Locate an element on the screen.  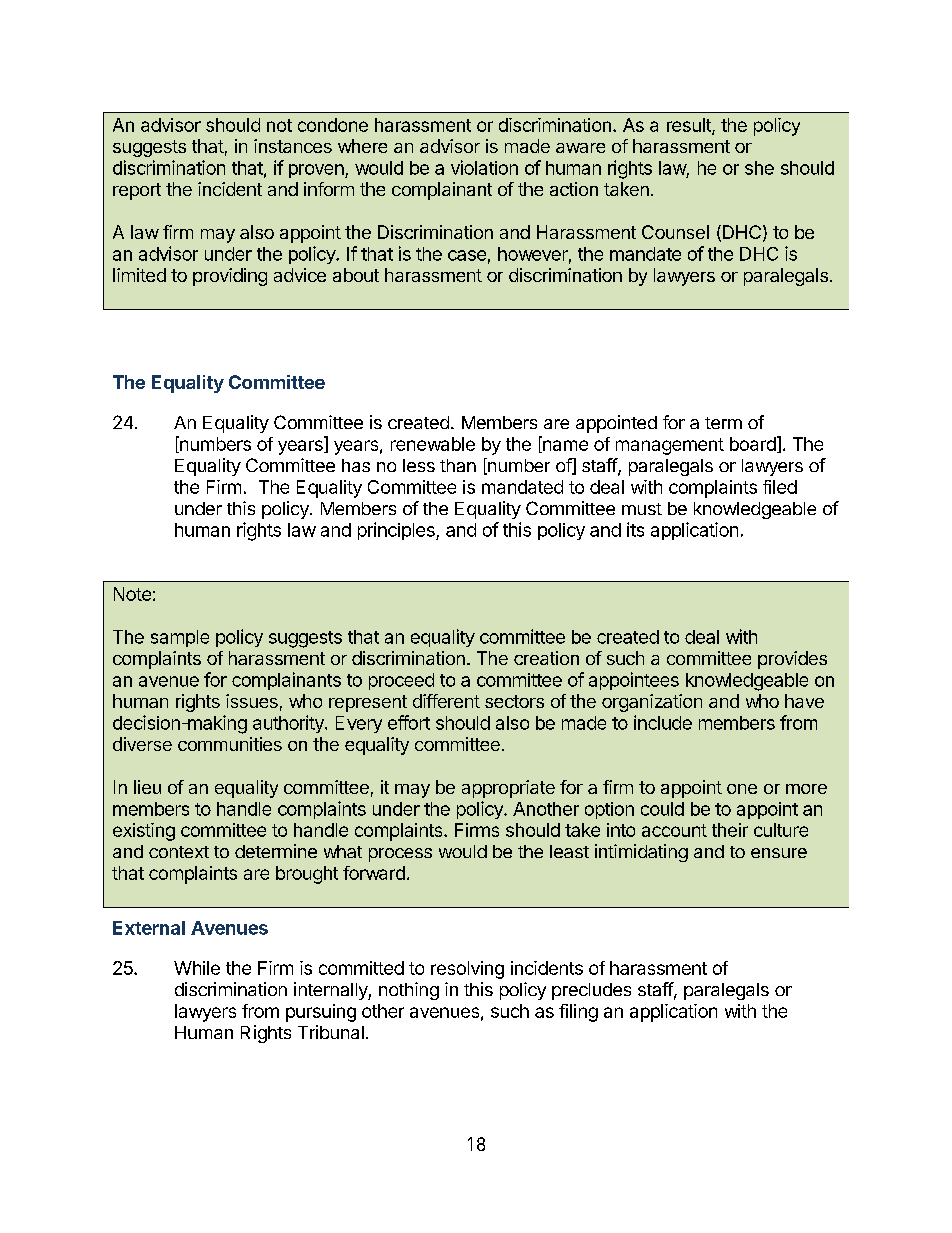
its is located at coordinates (635, 529).
